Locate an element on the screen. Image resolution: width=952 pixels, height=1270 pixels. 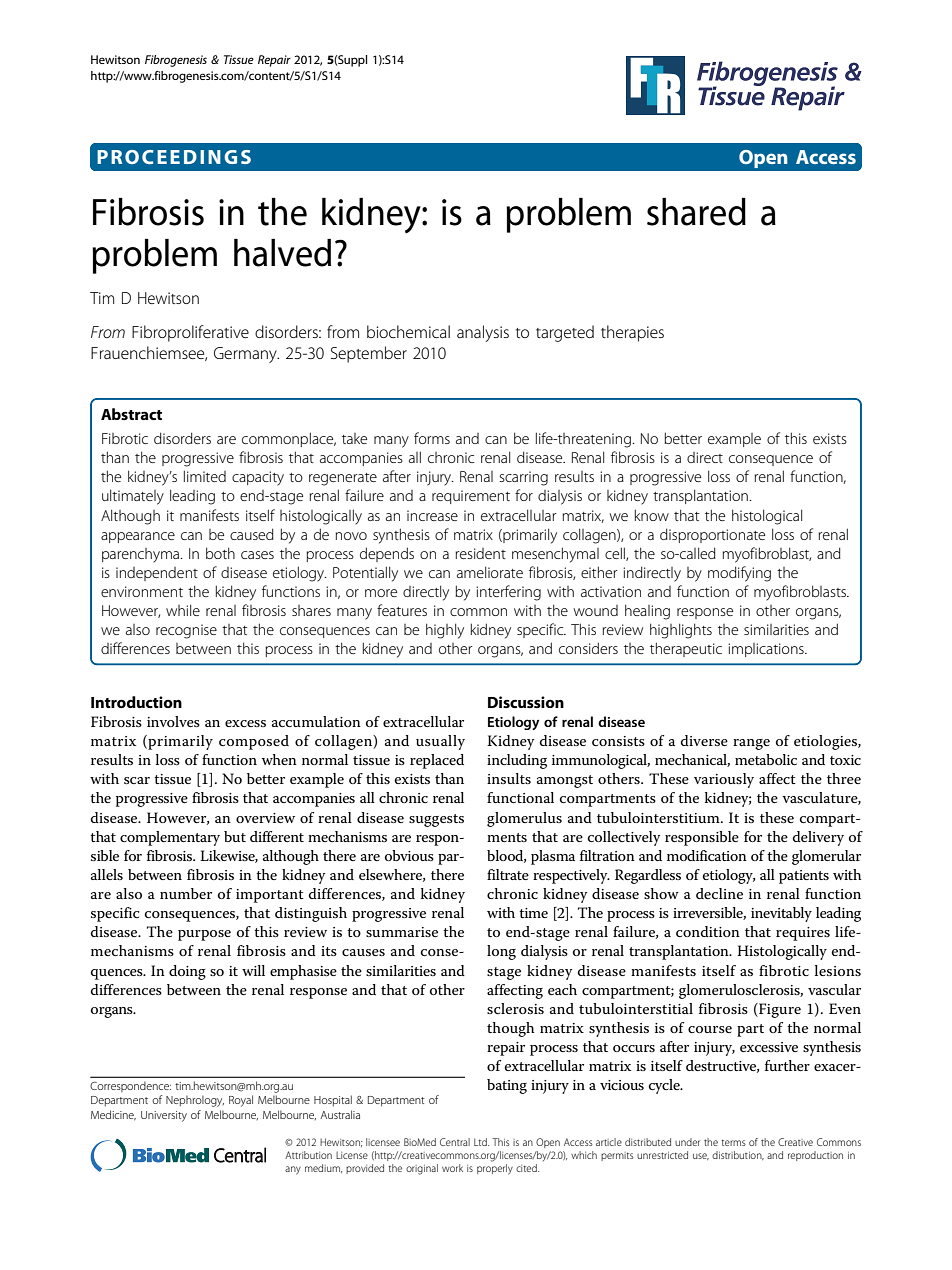
disproportionate is located at coordinates (712, 535).
